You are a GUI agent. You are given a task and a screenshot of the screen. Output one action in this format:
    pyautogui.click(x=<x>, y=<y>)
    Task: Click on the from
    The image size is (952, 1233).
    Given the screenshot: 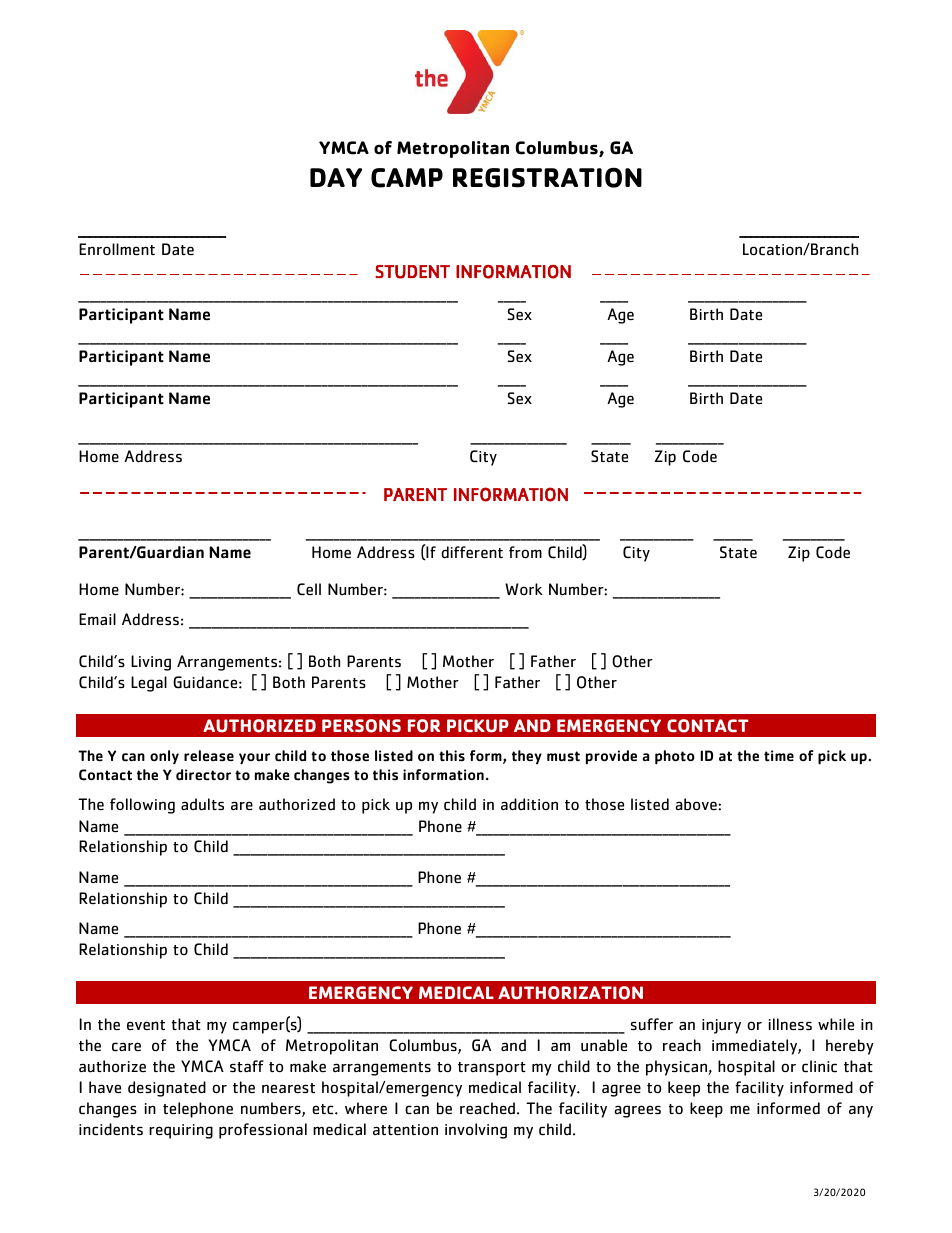 What is the action you would take?
    pyautogui.click(x=525, y=552)
